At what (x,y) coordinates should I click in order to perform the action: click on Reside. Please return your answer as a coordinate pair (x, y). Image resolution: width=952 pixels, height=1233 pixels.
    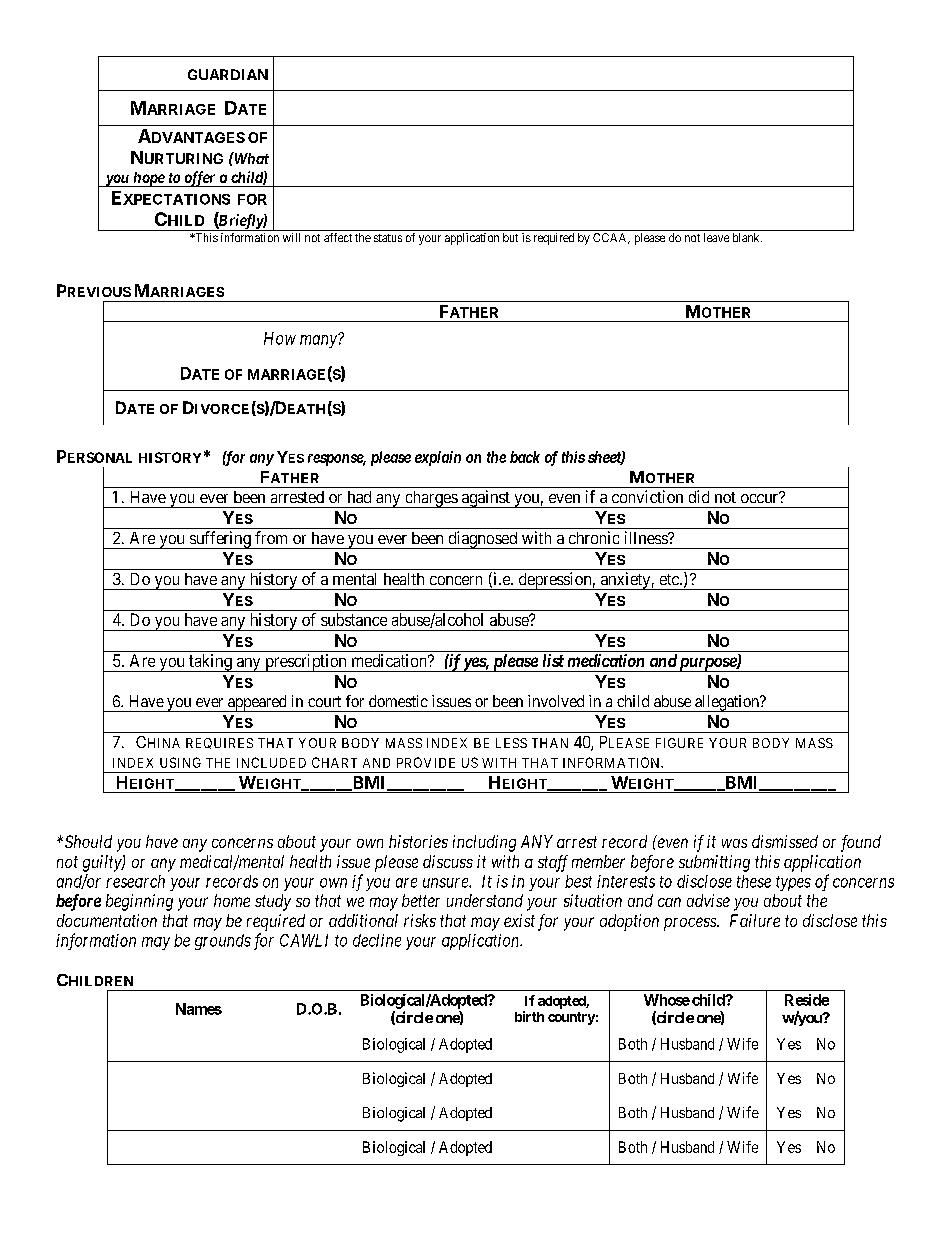
    Looking at the image, I should click on (807, 1000).
